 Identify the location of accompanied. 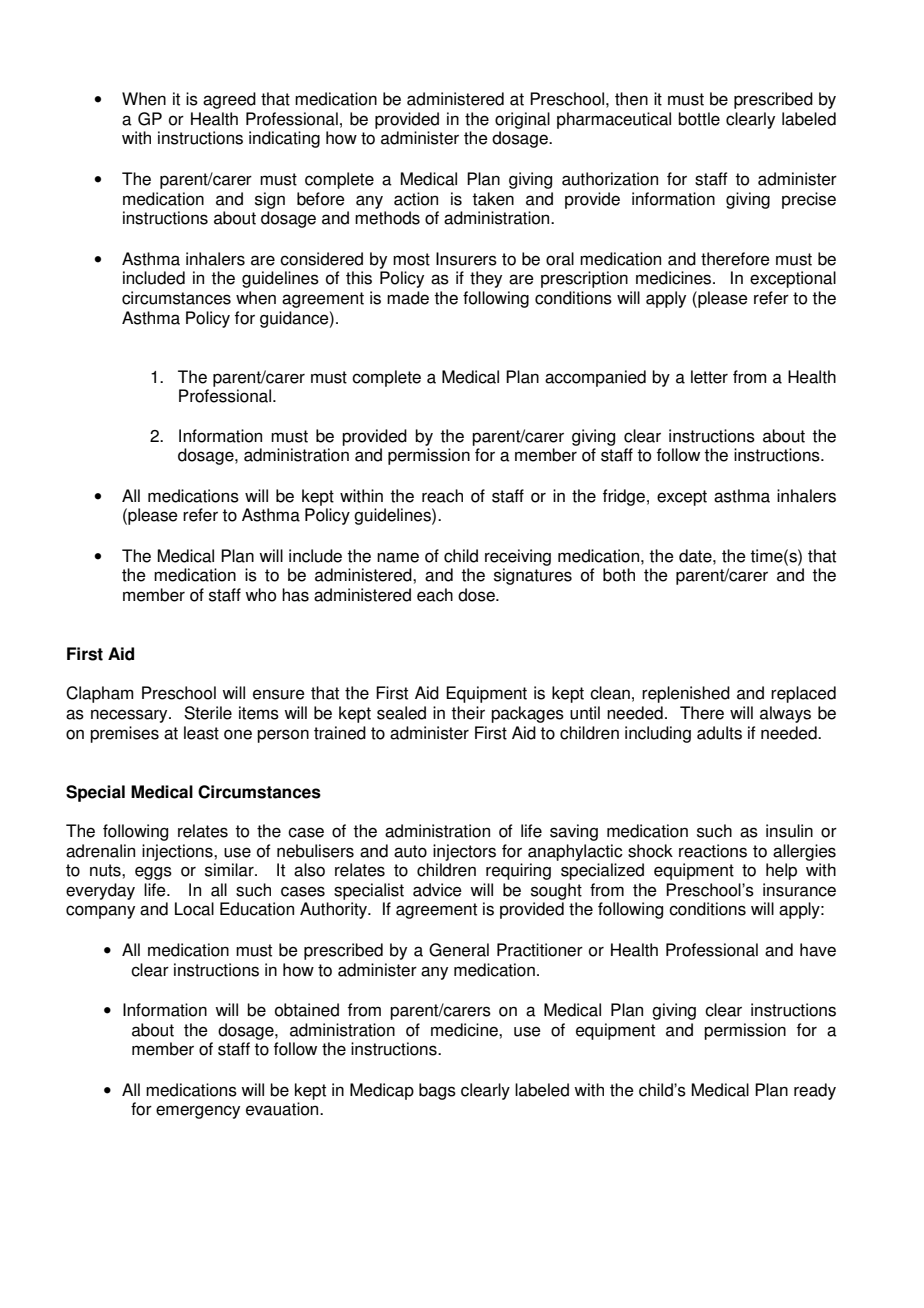
(595, 378).
